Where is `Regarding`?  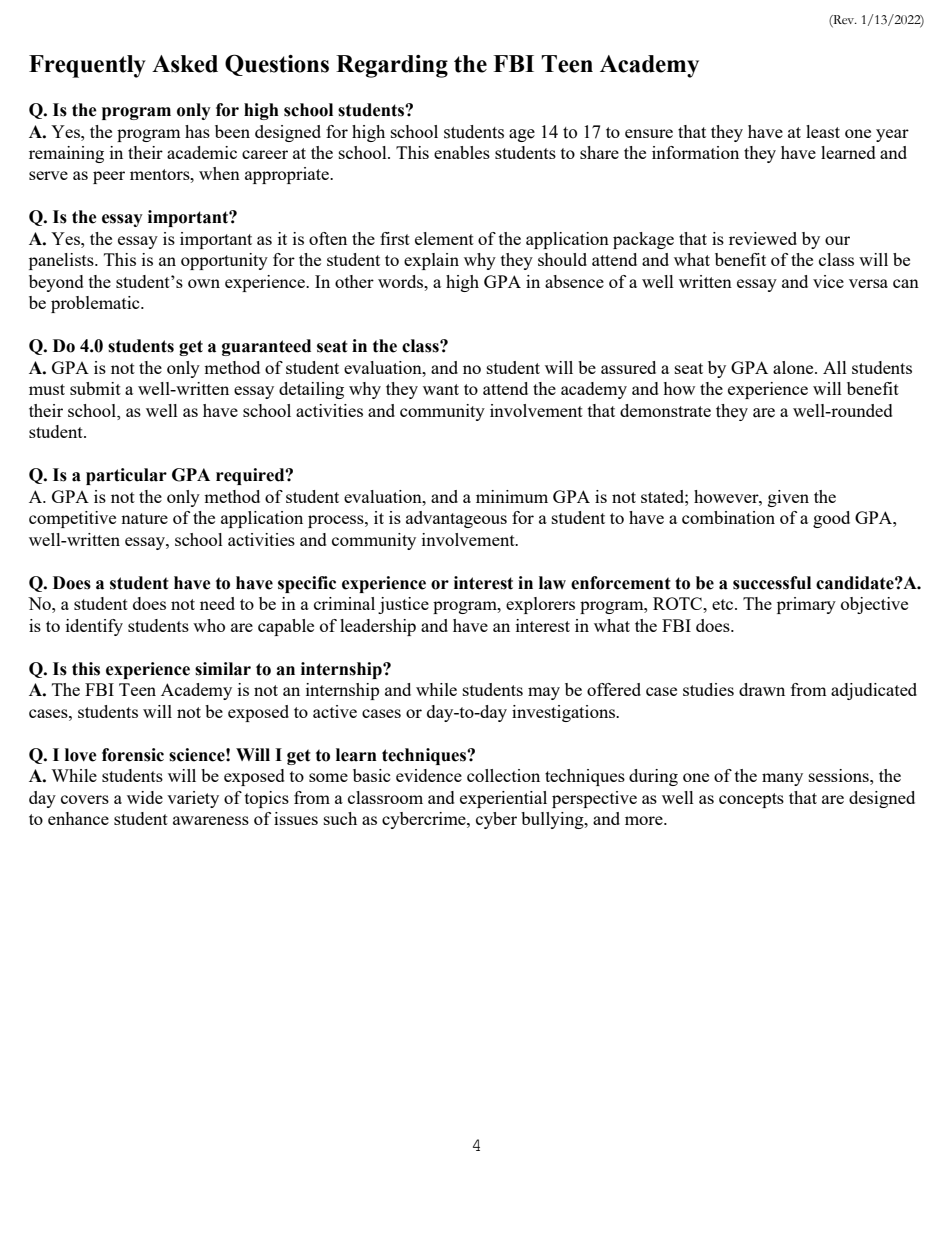
Regarding is located at coordinates (392, 66).
